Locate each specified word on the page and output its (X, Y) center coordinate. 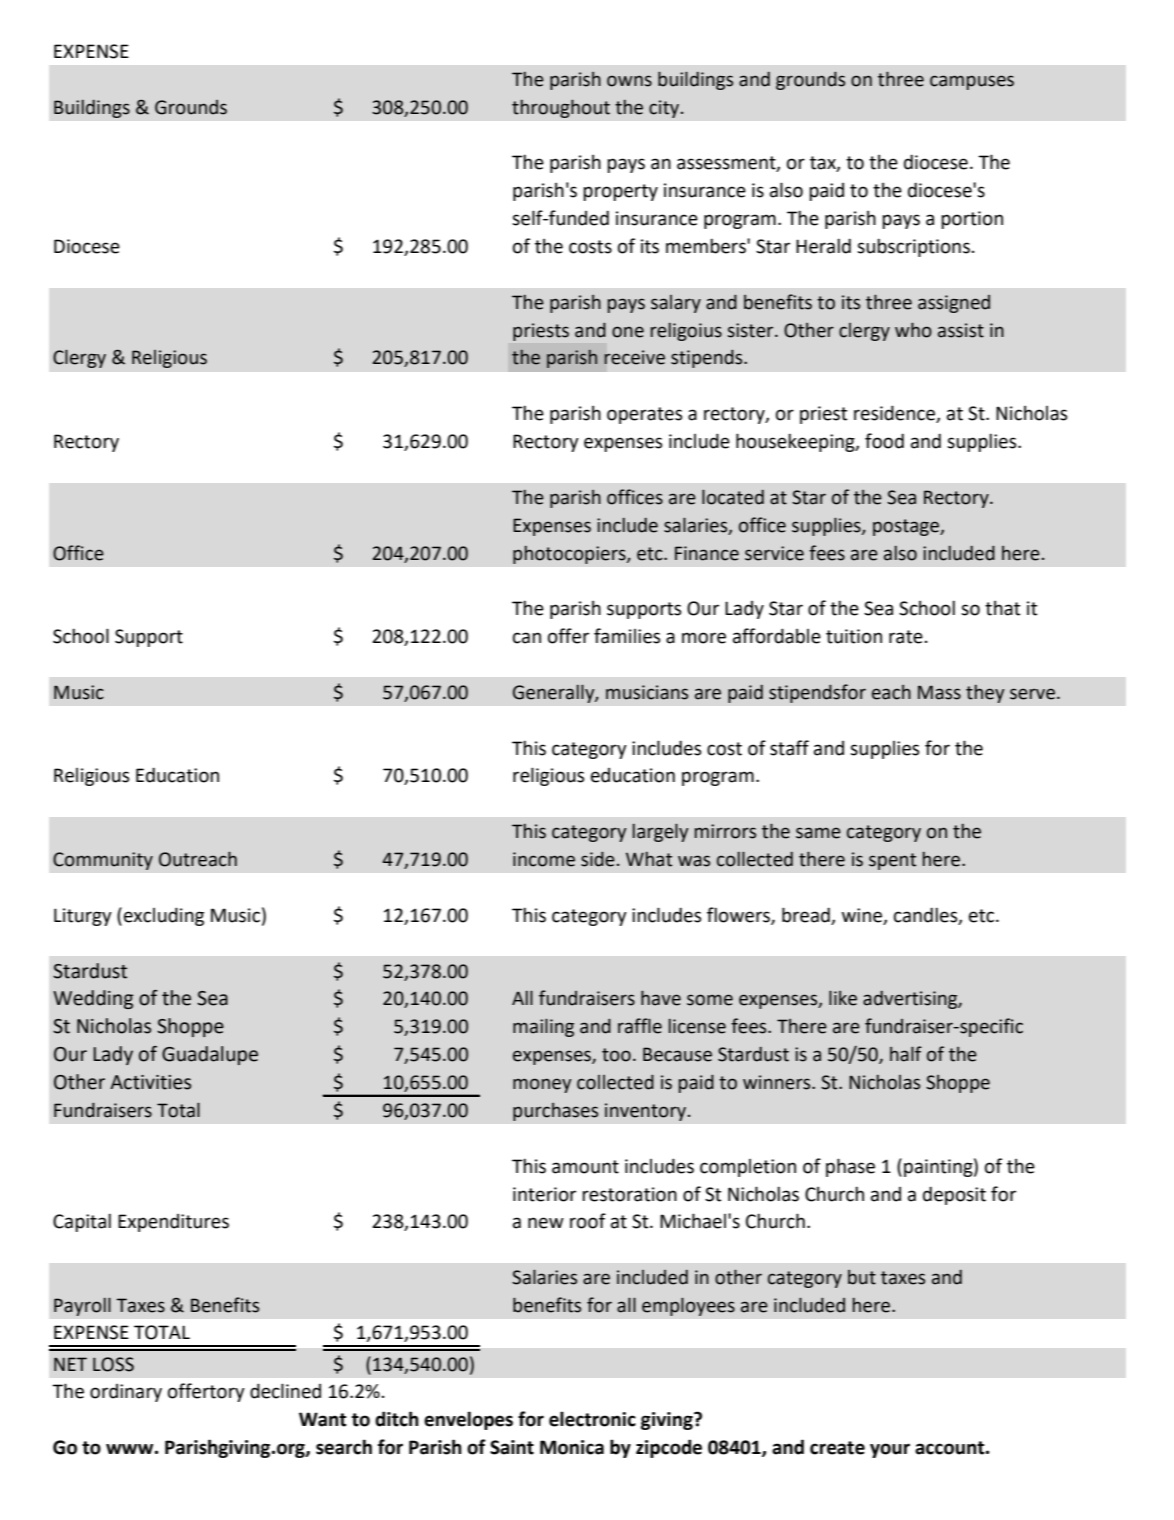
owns (629, 81)
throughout (561, 108)
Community (103, 861)
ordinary (126, 1393)
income (544, 859)
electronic (592, 1419)
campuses (972, 82)
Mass (939, 692)
